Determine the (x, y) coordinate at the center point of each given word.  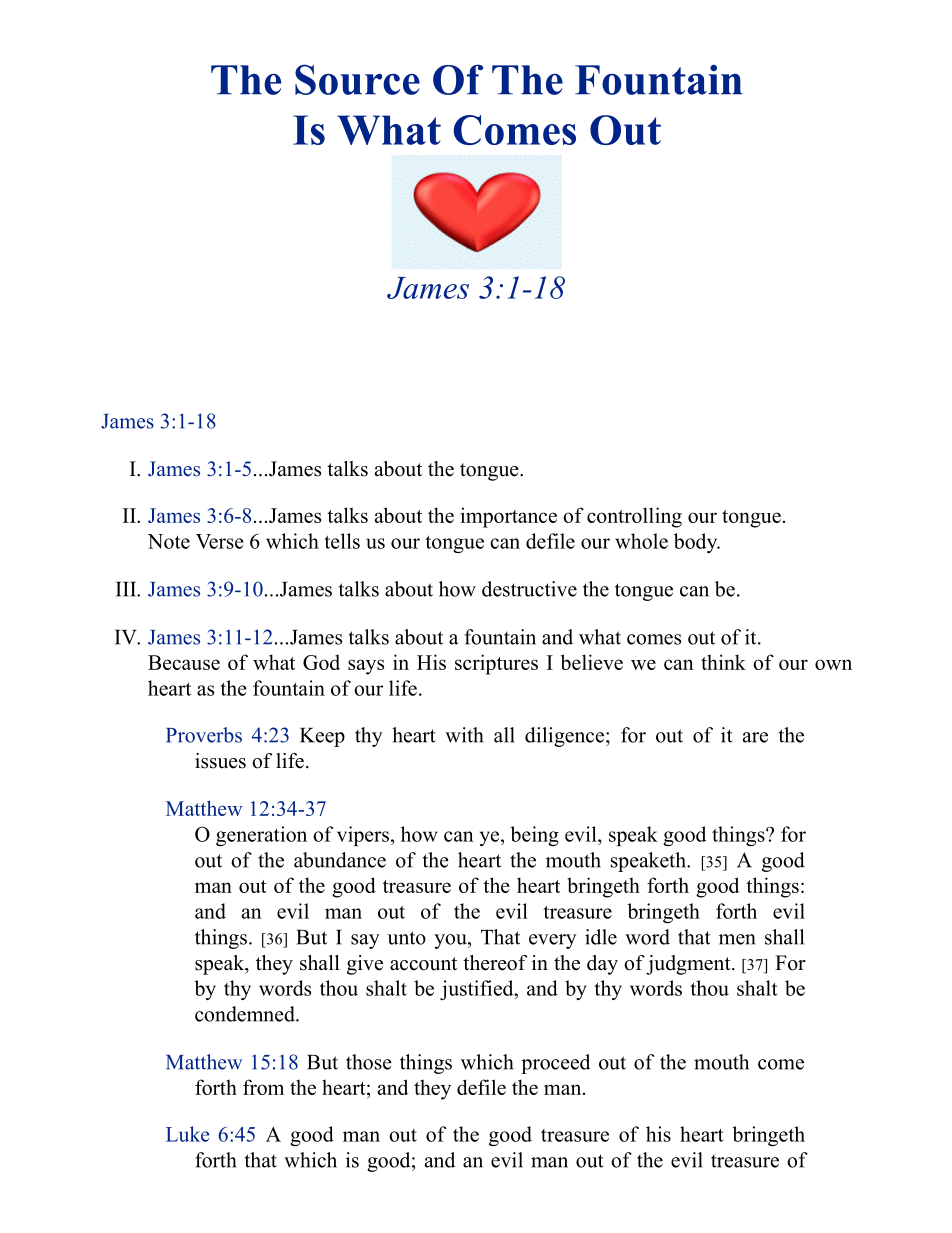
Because (184, 662)
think (723, 662)
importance (509, 517)
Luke (187, 1134)
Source (357, 79)
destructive (529, 589)
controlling (634, 517)
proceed (555, 1064)
